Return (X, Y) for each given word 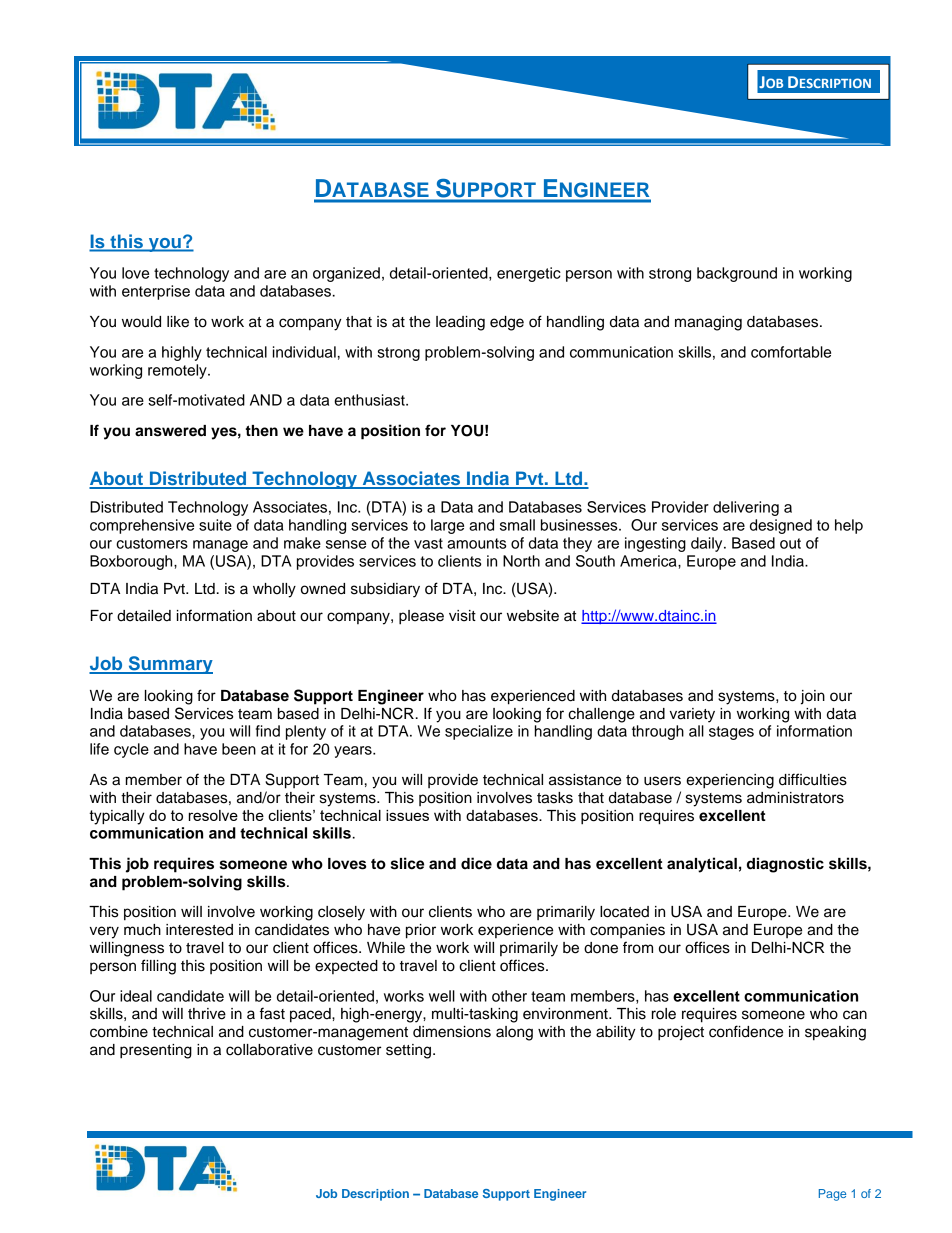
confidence (746, 1031)
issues (407, 815)
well (442, 996)
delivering (746, 508)
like (178, 322)
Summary (169, 665)
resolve (213, 815)
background (737, 274)
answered (170, 431)
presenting (156, 1051)
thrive (207, 1014)
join (813, 697)
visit (462, 616)
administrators (795, 798)
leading (460, 323)
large (447, 526)
